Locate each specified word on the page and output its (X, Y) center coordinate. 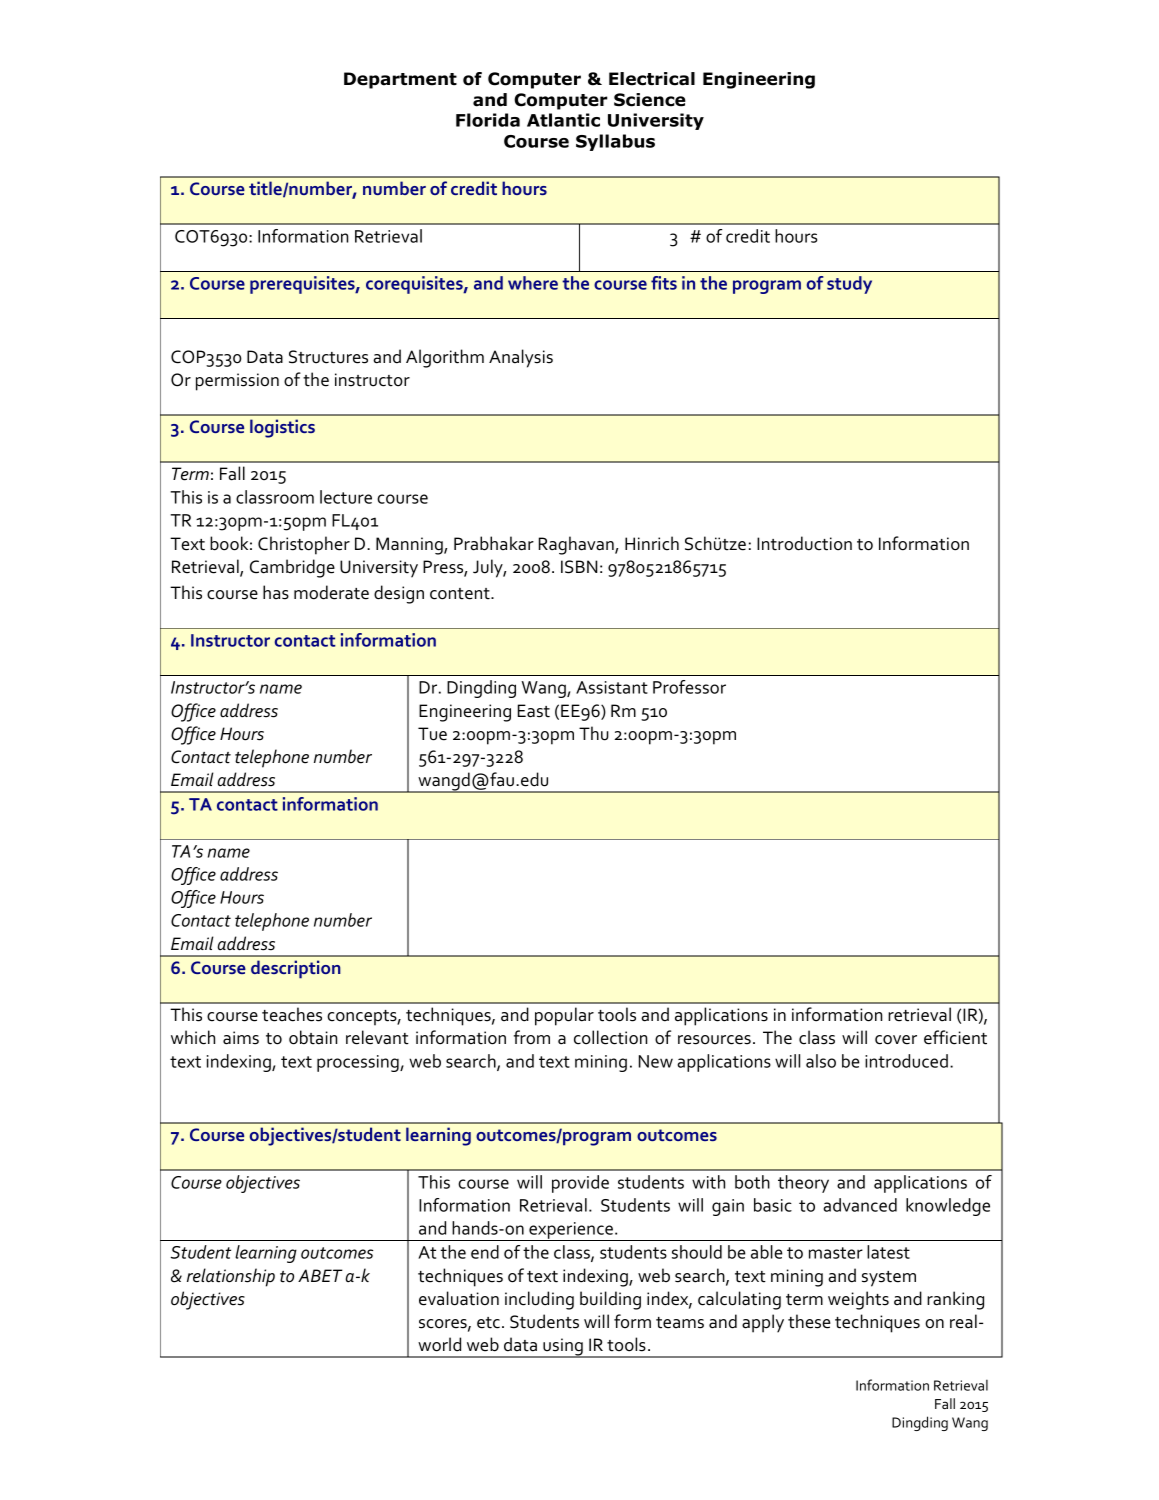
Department (400, 80)
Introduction (804, 543)
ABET (320, 1275)
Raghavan (577, 545)
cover (896, 1040)
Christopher (304, 545)
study (849, 285)
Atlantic (563, 120)
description (296, 969)
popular (564, 1016)
